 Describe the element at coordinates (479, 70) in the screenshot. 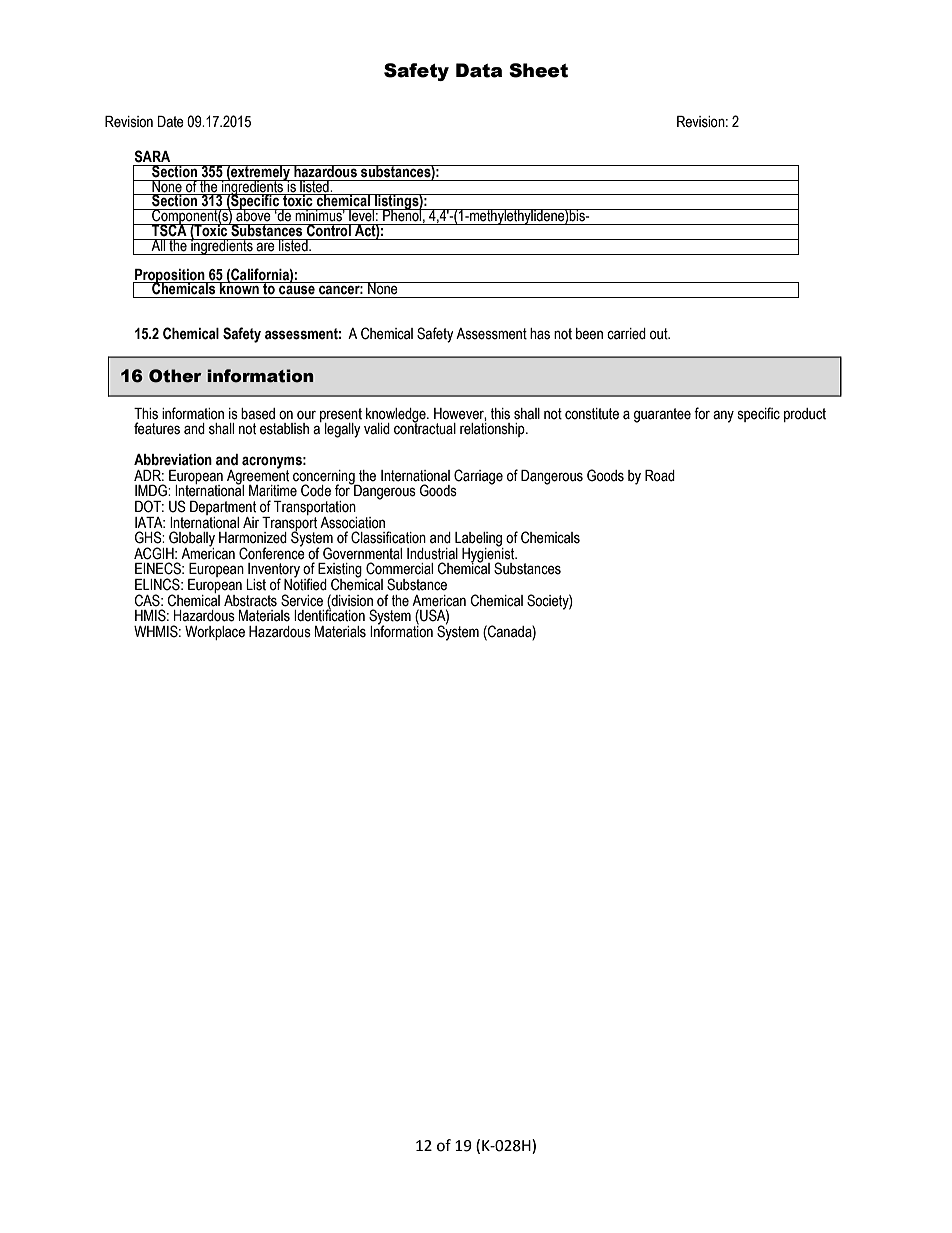

I see `Data` at that location.
